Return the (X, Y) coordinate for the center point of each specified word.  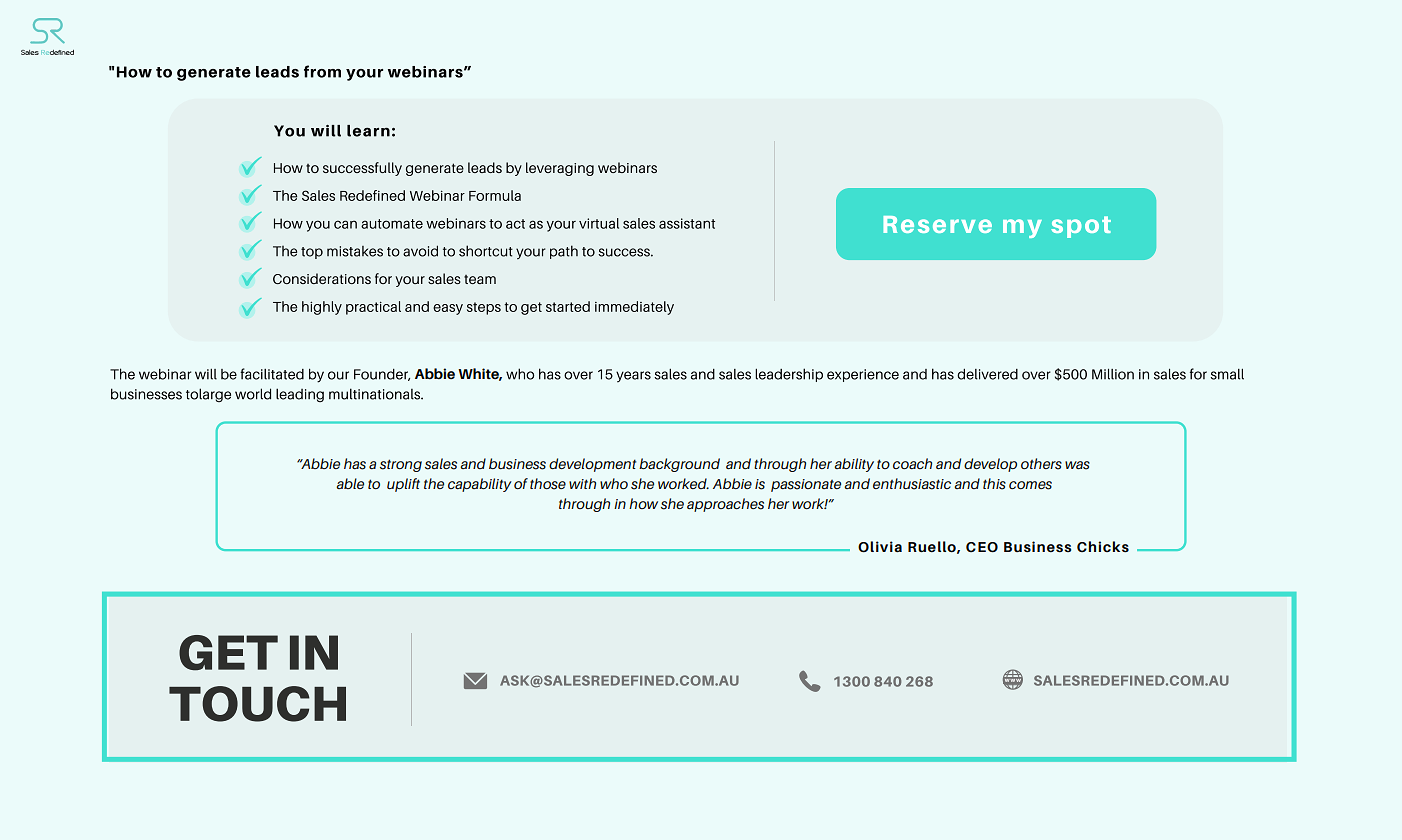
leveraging (560, 169)
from (322, 71)
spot (1081, 227)
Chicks (1103, 547)
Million (1113, 374)
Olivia (880, 547)
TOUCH (257, 704)
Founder (382, 374)
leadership (789, 375)
